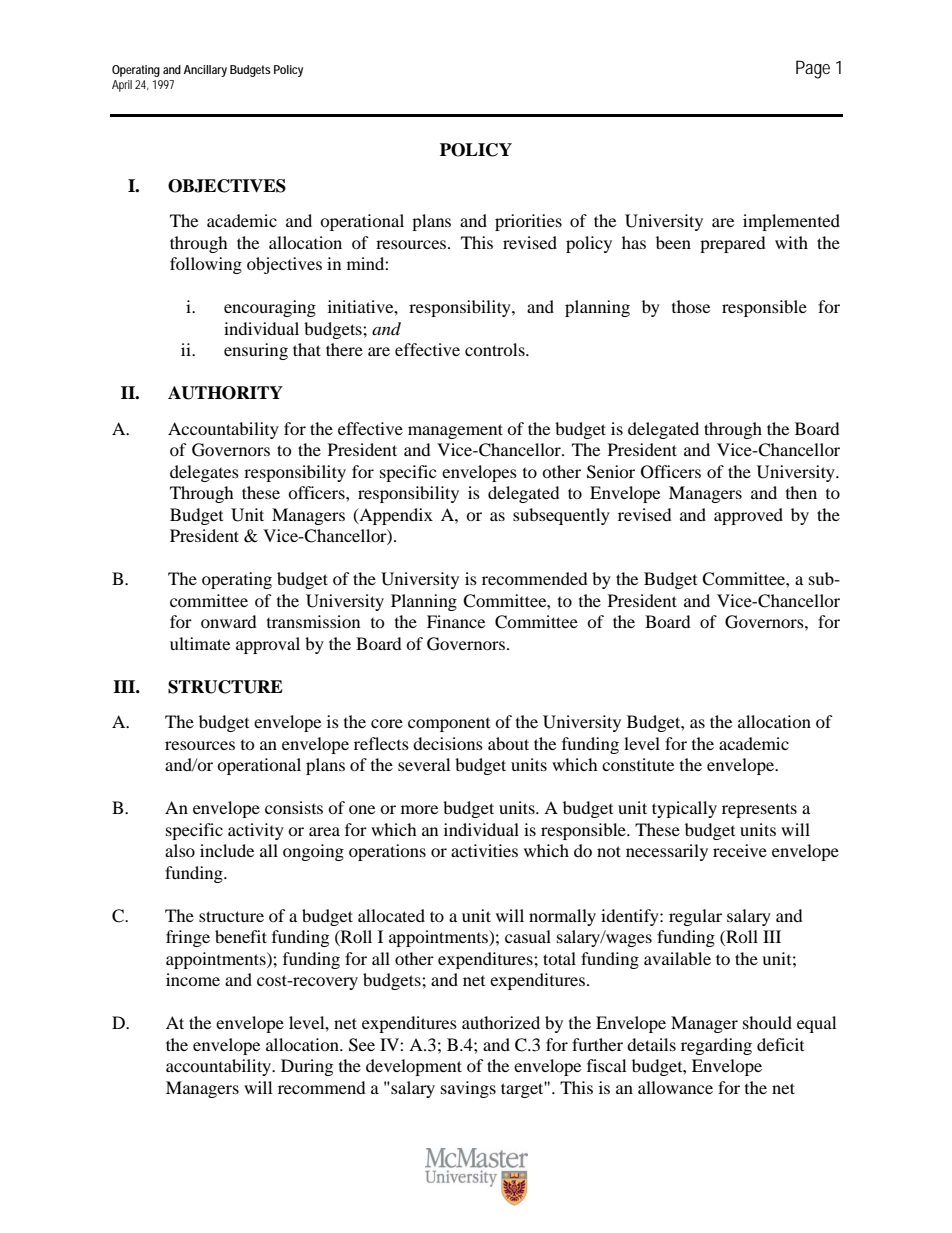 This document has width=952, height=1233. What do you see at coordinates (759, 810) in the document?
I see `represents` at bounding box center [759, 810].
